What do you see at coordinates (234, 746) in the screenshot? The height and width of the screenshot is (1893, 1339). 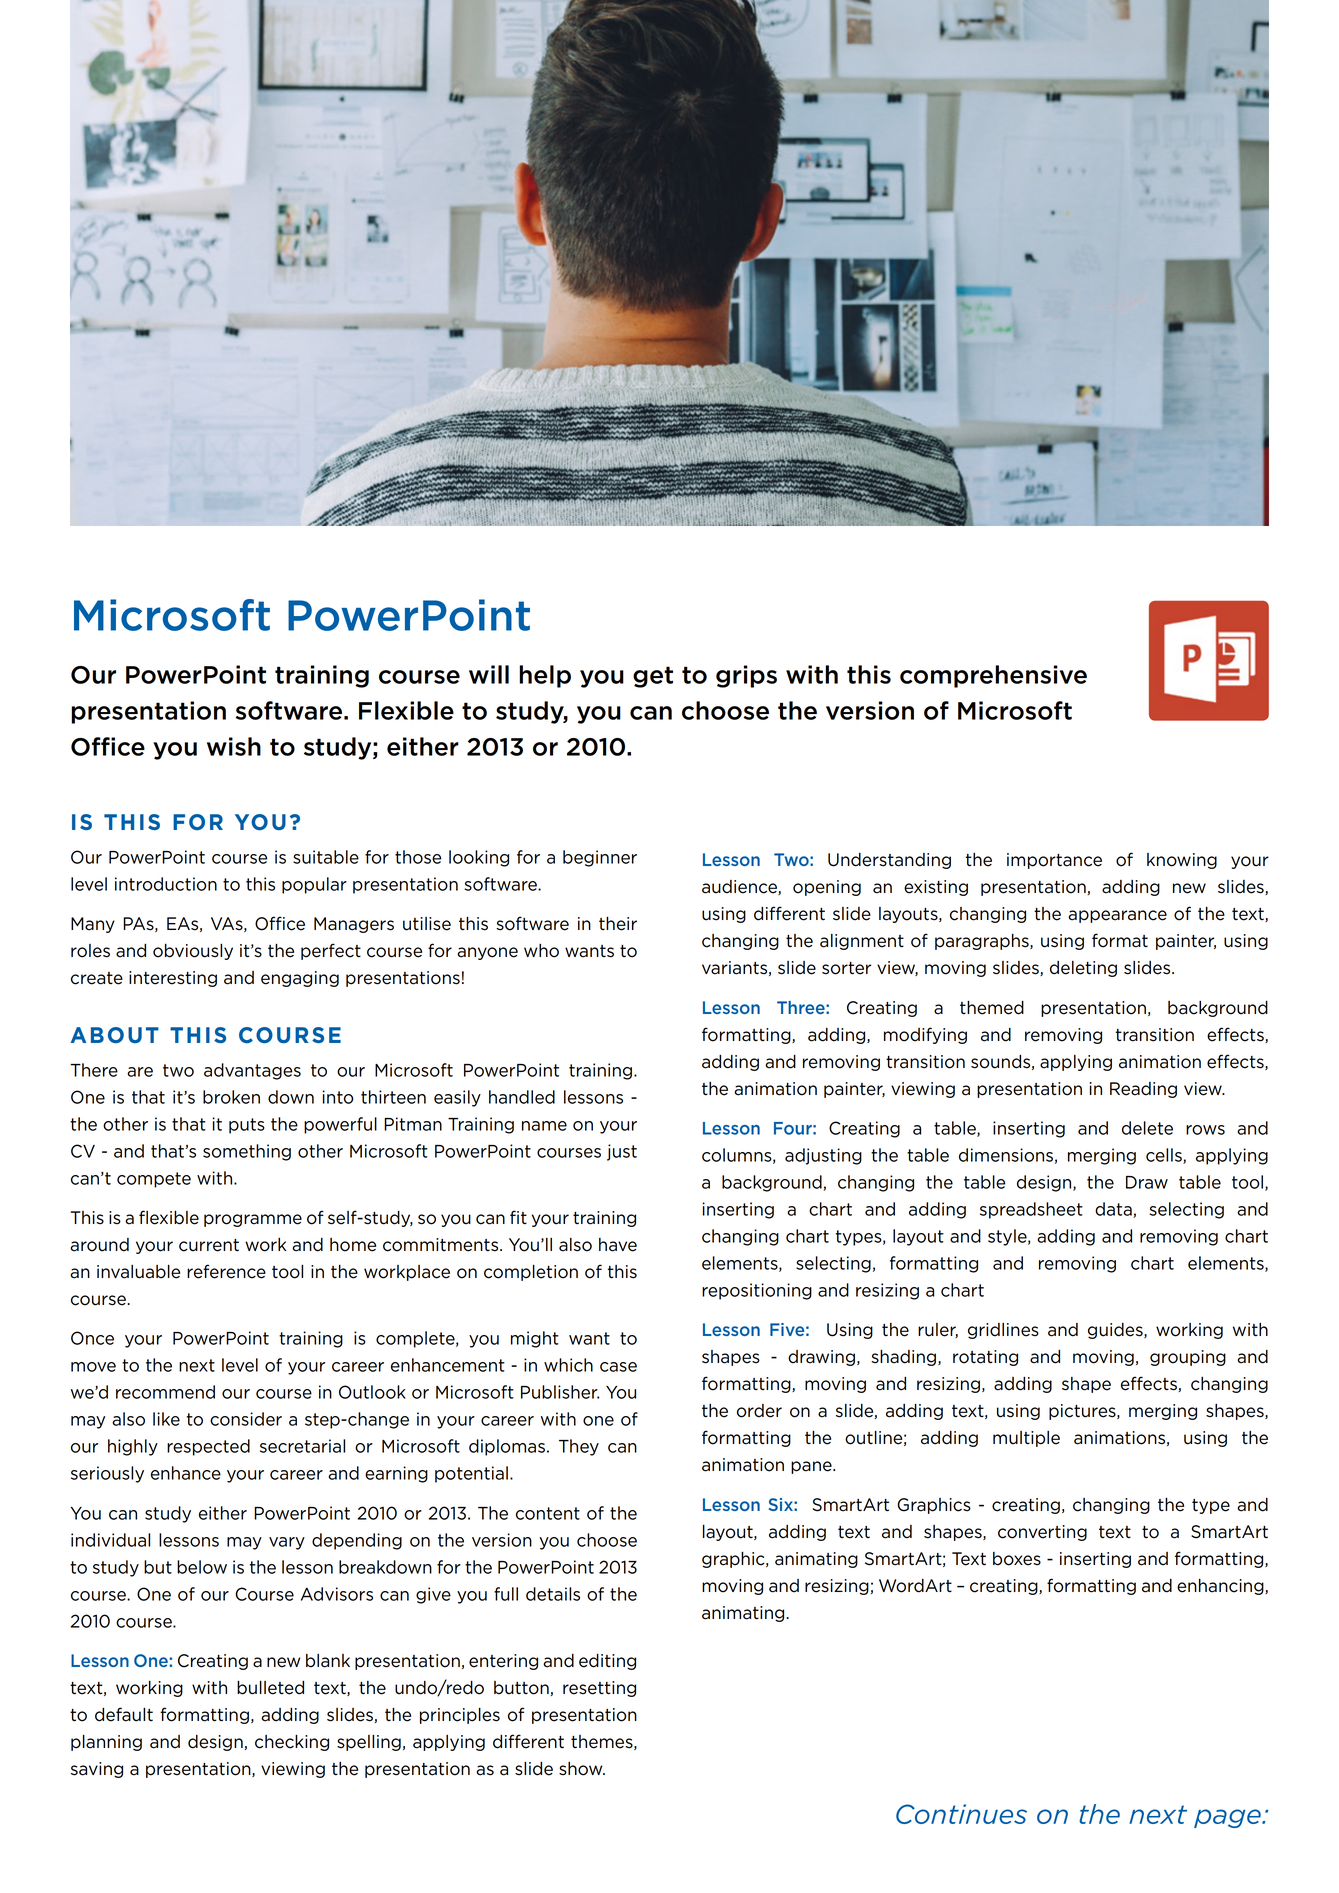 I see `wish` at bounding box center [234, 746].
